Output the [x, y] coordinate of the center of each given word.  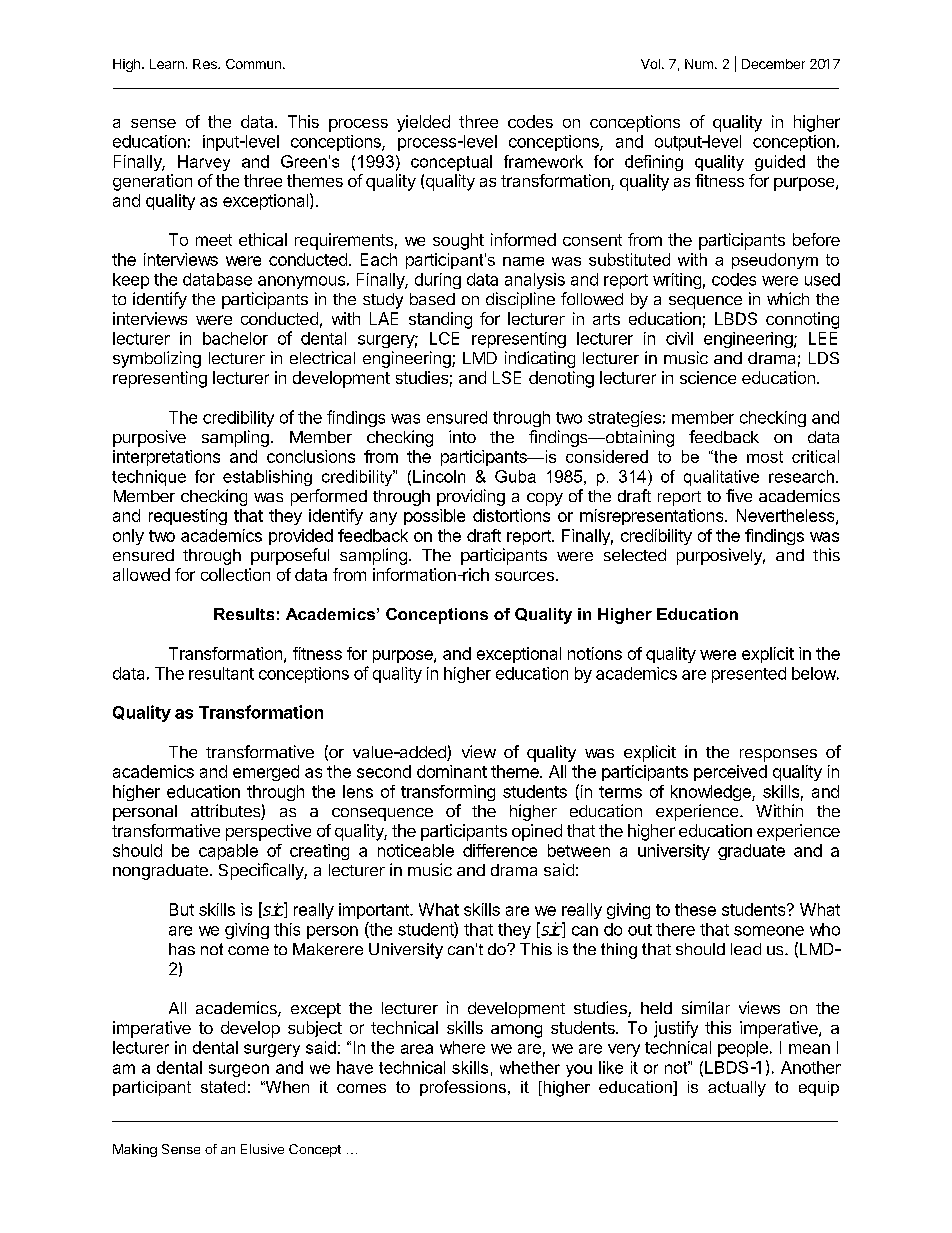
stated [223, 1087]
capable [228, 852]
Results [244, 614]
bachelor [235, 338]
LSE [507, 377]
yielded [423, 123]
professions [463, 1088]
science [708, 377]
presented [749, 675]
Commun [253, 64]
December [773, 64]
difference [500, 850]
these [695, 909]
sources [524, 576]
